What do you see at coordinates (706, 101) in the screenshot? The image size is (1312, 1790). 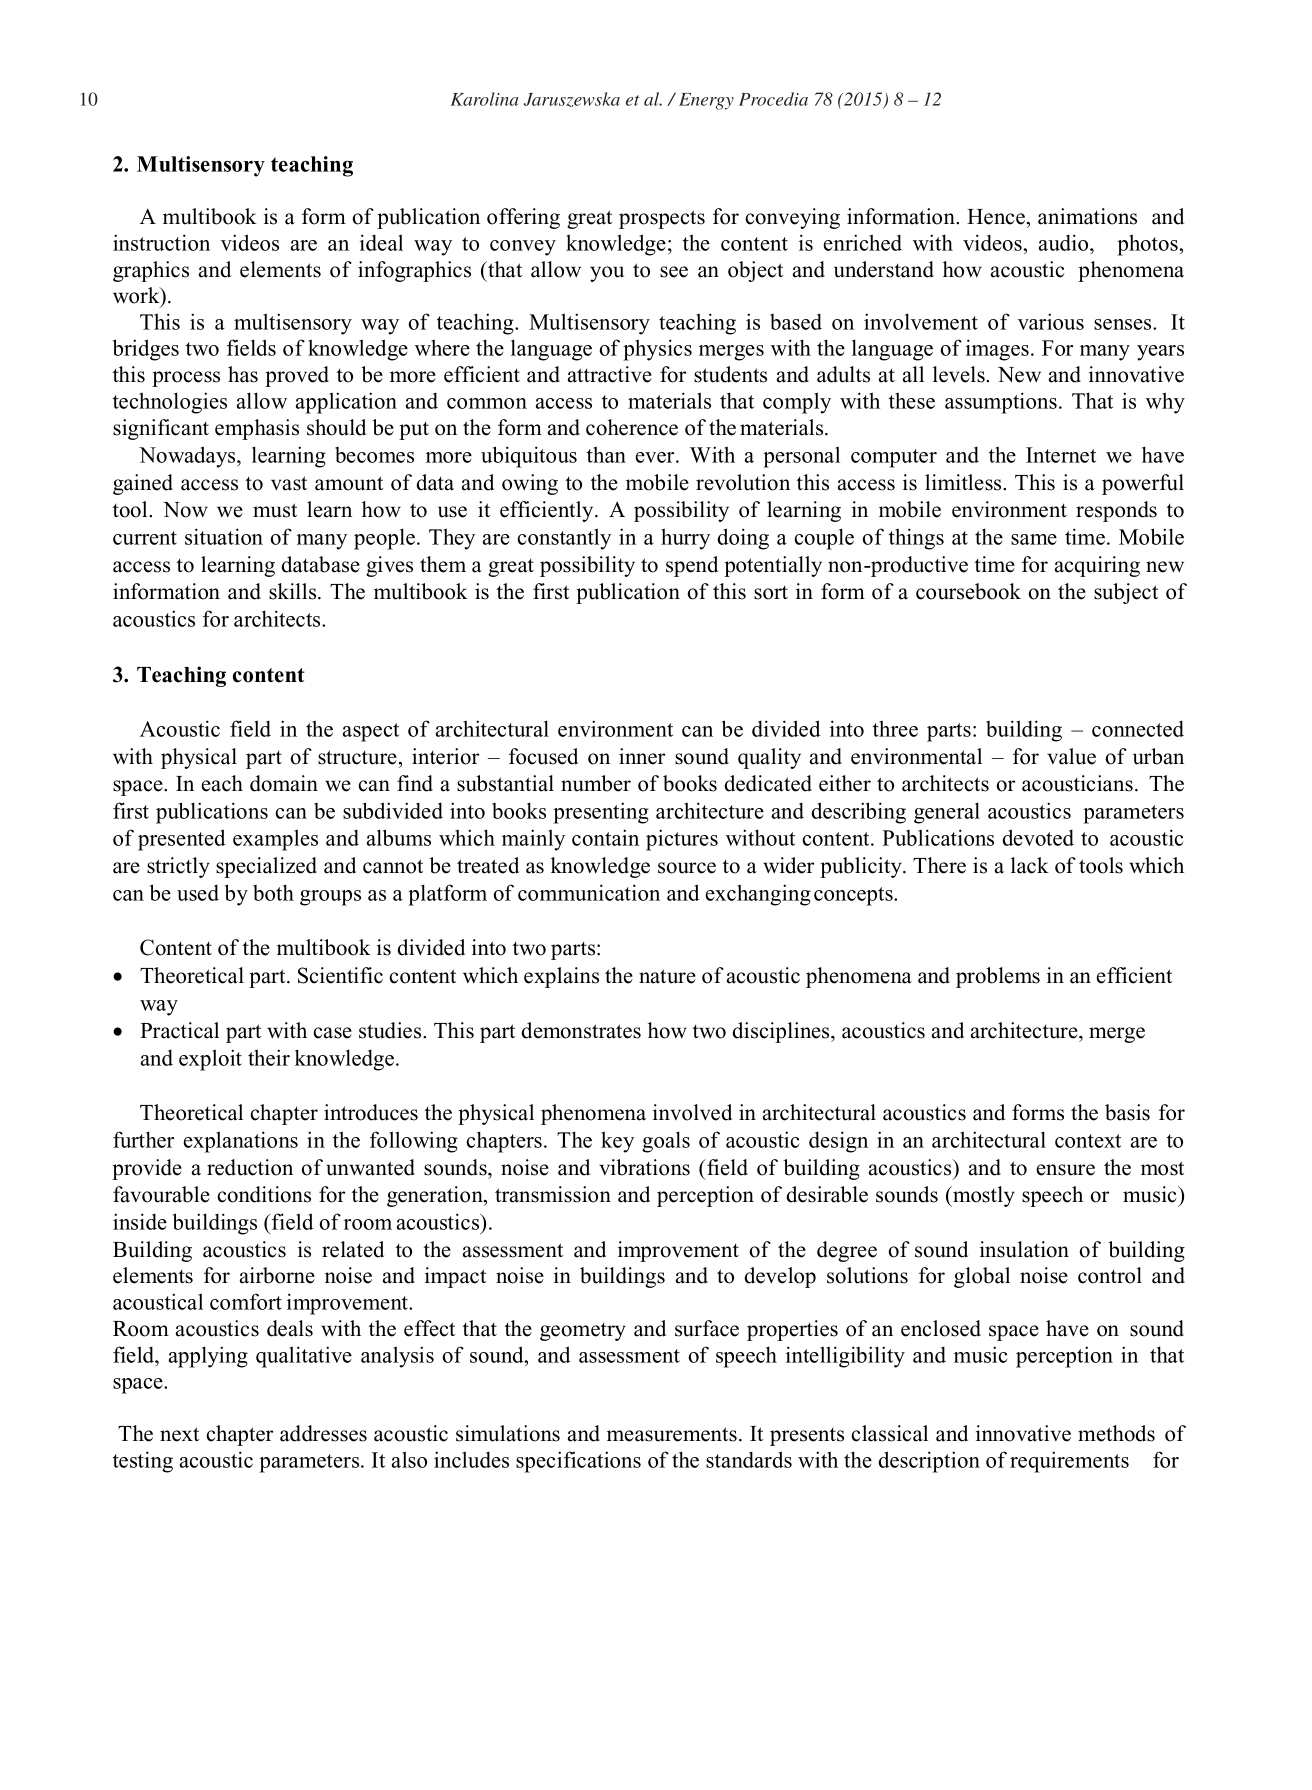 I see `Energy` at bounding box center [706, 101].
